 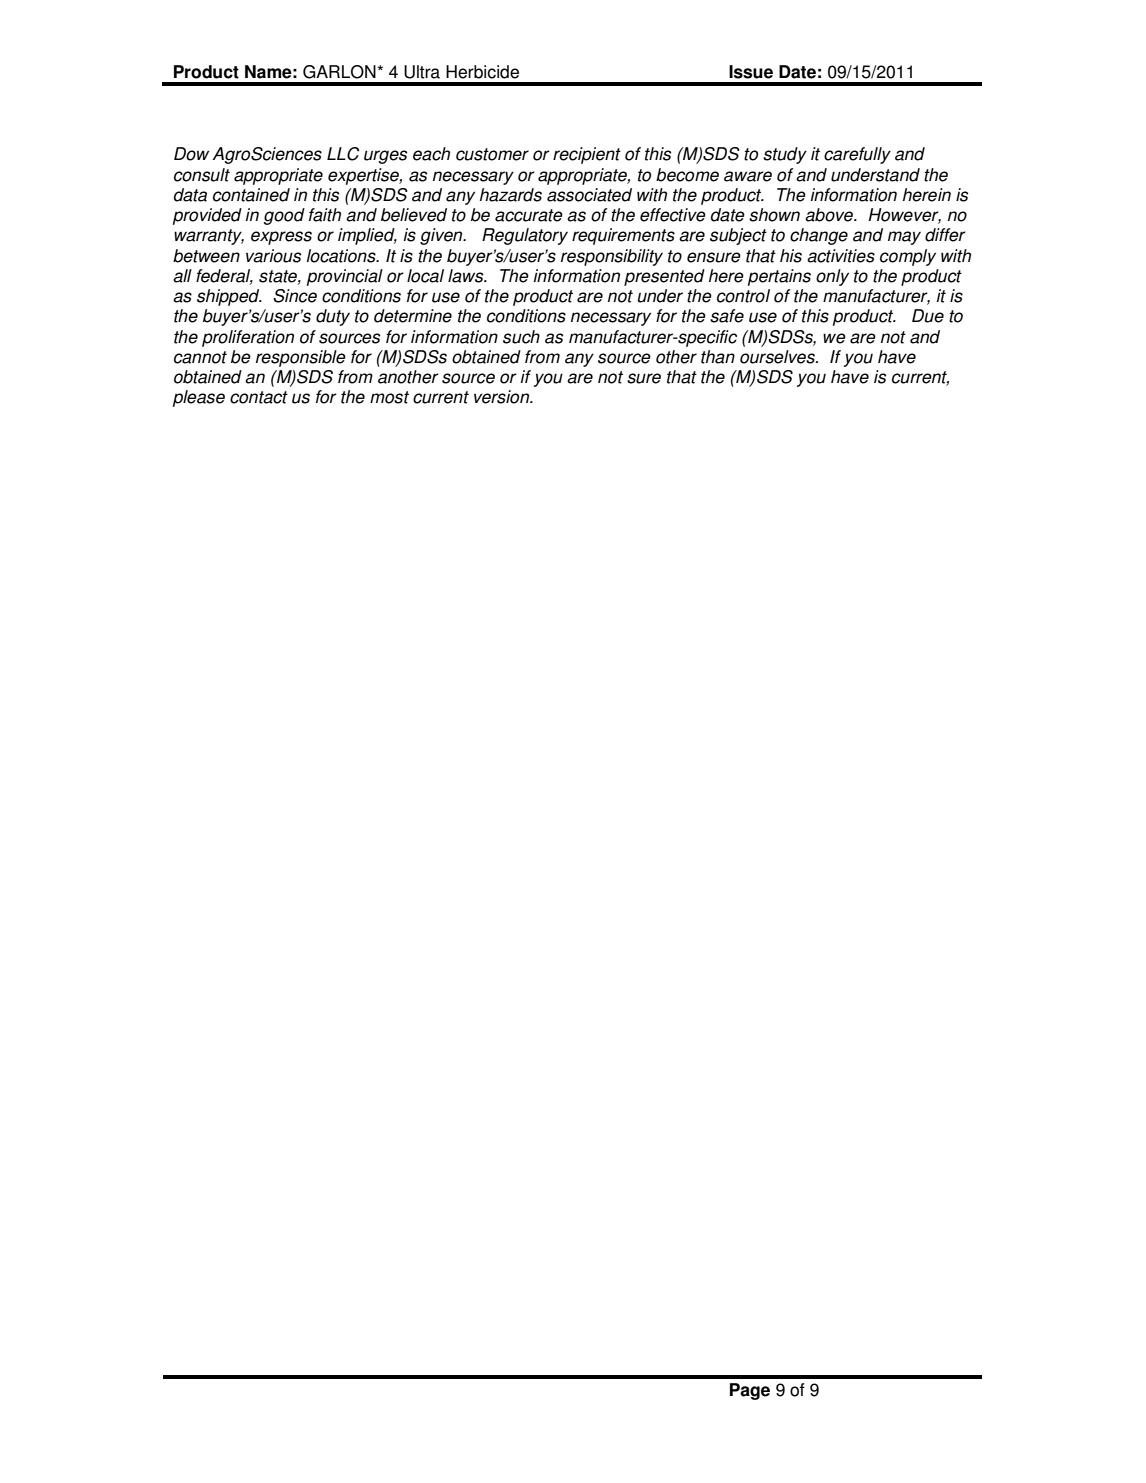 I want to click on most, so click(x=389, y=397).
